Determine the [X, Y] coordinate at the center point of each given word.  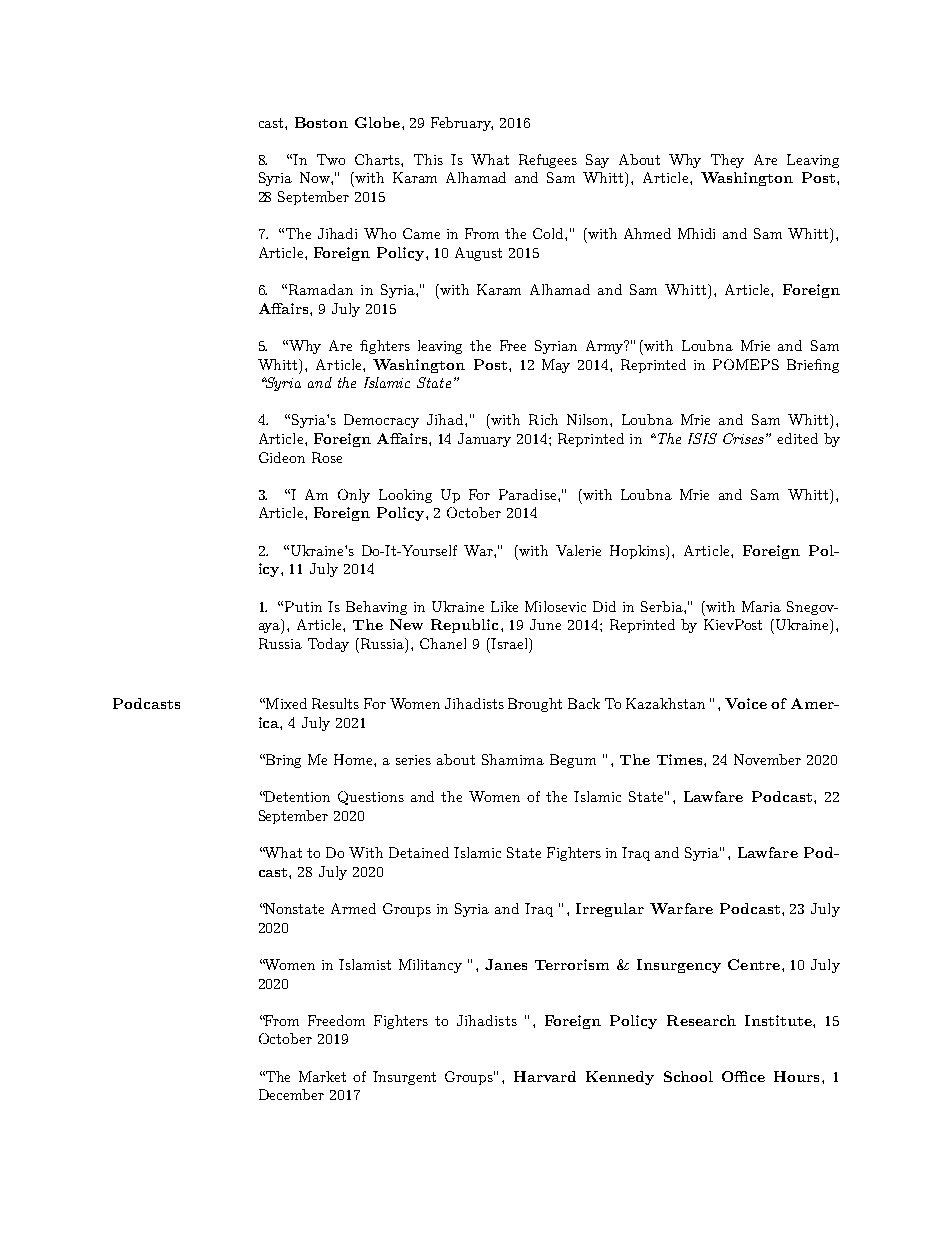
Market [322, 1076]
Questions [371, 798]
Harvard [545, 1076]
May [556, 366]
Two [331, 159]
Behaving [376, 608]
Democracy [381, 421]
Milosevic [555, 606]
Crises [743, 438]
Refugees [548, 161]
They [727, 161]
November [767, 759]
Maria [761, 606]
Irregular [610, 910]
